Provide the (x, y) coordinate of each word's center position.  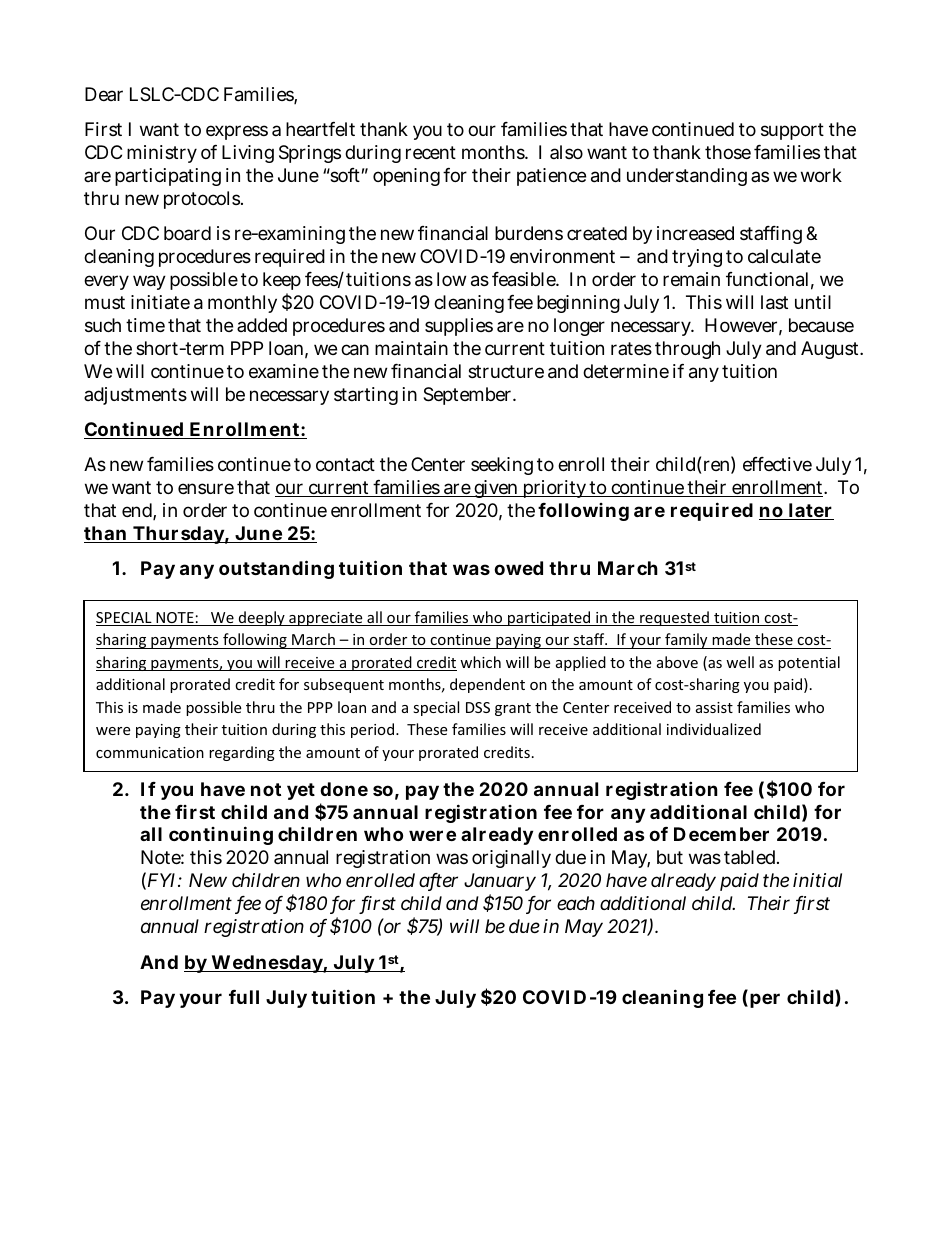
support (792, 131)
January (500, 884)
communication (150, 752)
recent (431, 152)
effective (777, 464)
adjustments (135, 396)
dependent (487, 685)
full (244, 997)
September (469, 396)
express (237, 132)
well (740, 662)
